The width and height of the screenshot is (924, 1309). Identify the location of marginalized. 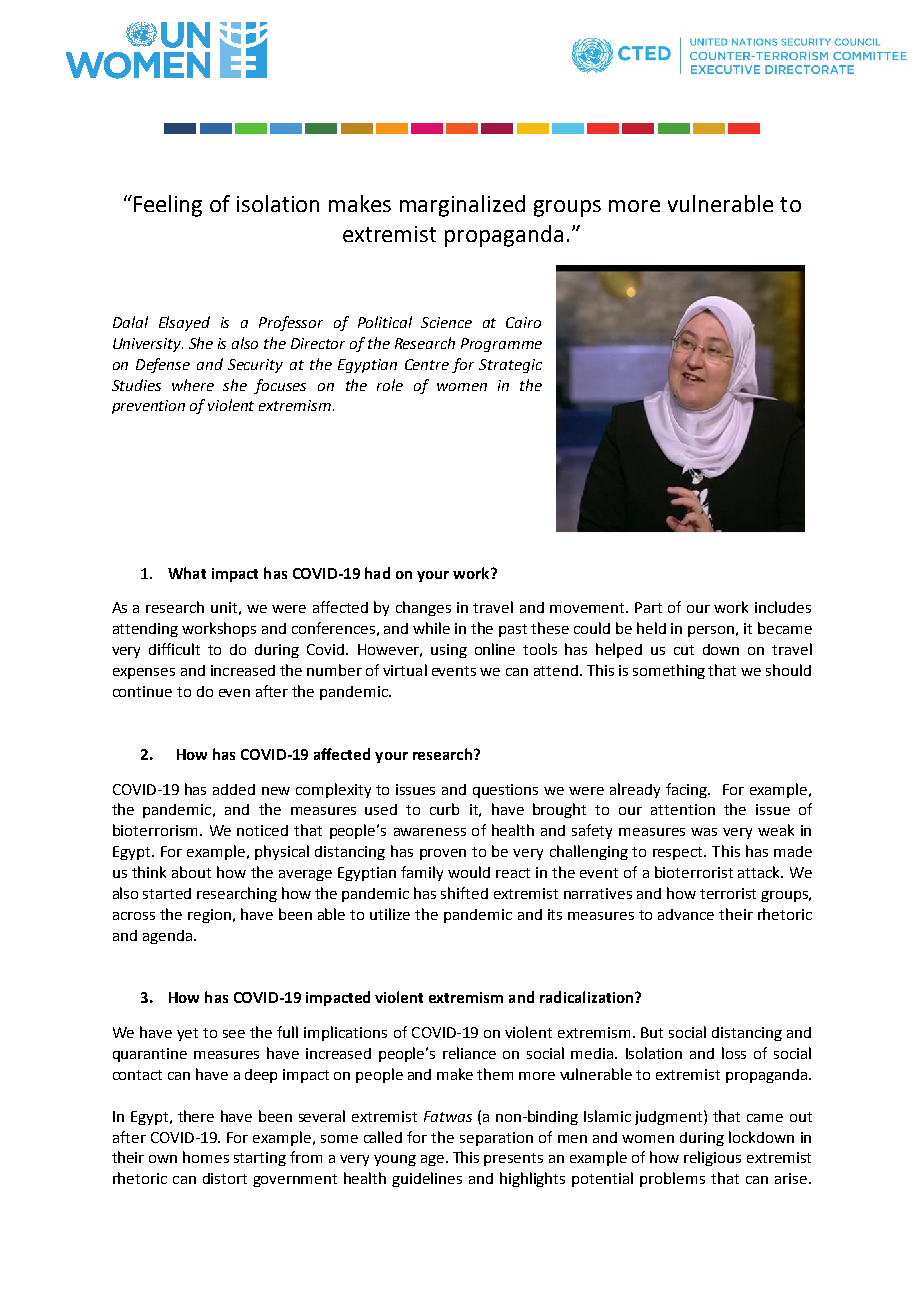
(462, 206).
